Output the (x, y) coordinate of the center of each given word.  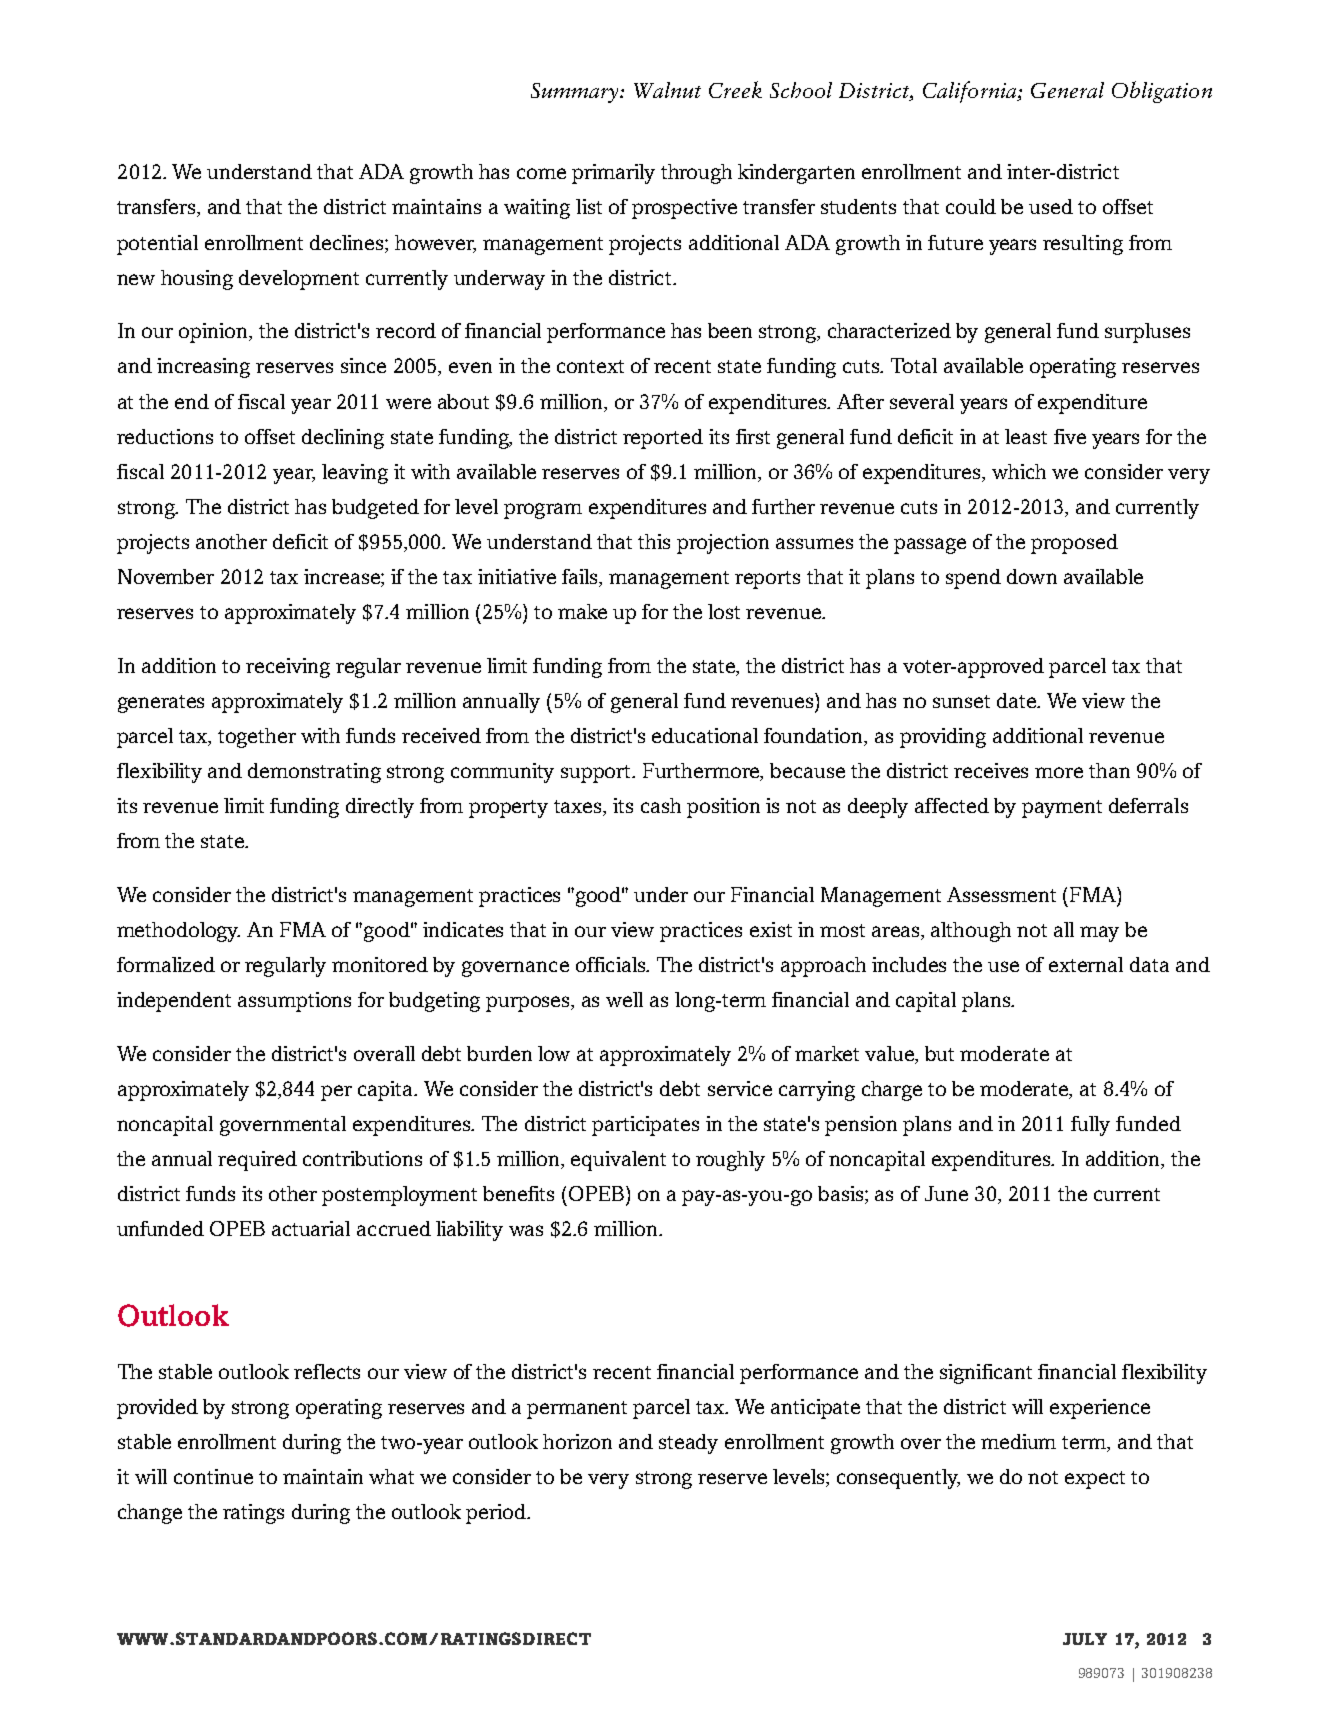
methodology (178, 932)
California (971, 92)
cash (661, 805)
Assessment (1001, 894)
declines (348, 242)
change (150, 1514)
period (497, 1514)
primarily (613, 174)
